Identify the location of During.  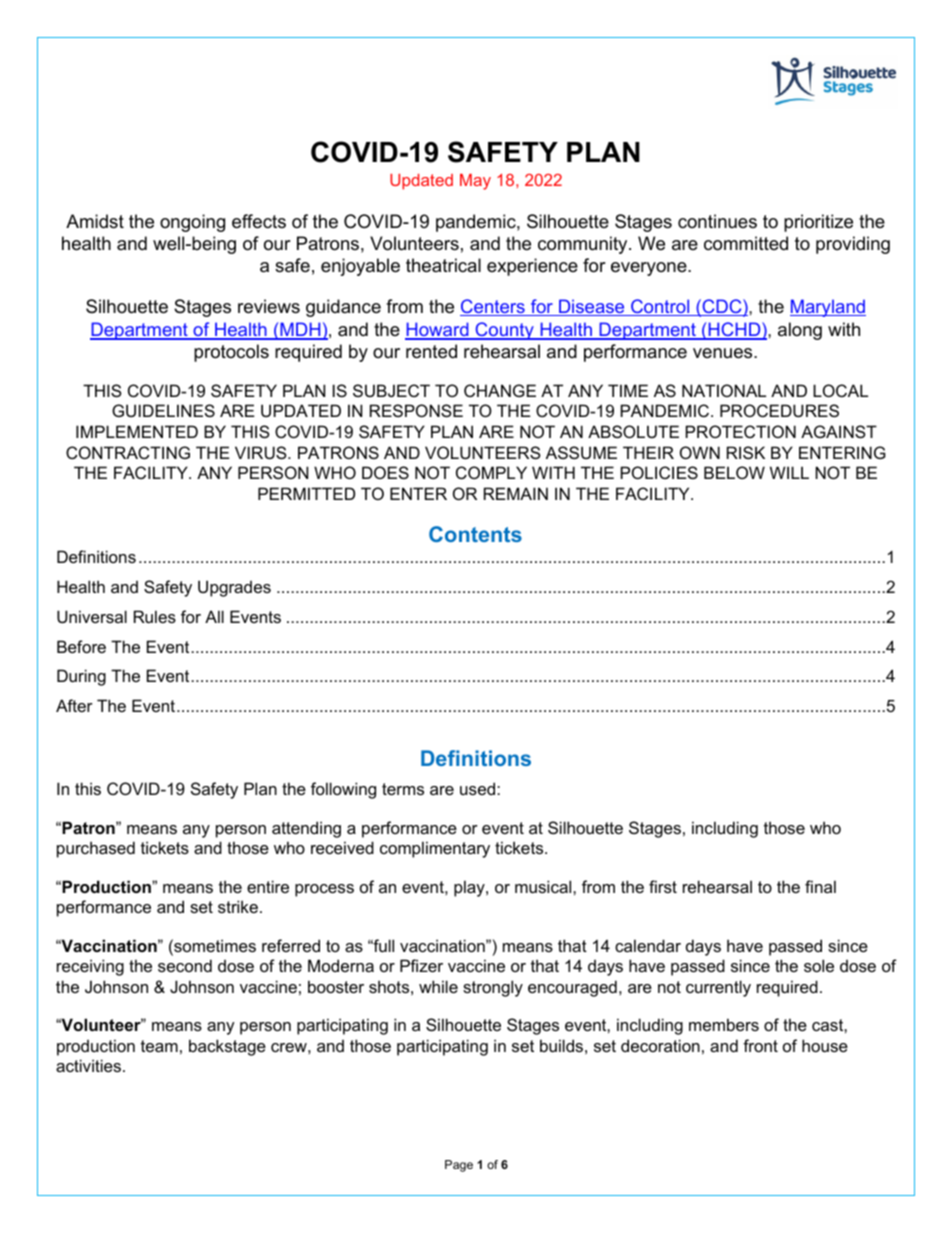
(81, 677).
